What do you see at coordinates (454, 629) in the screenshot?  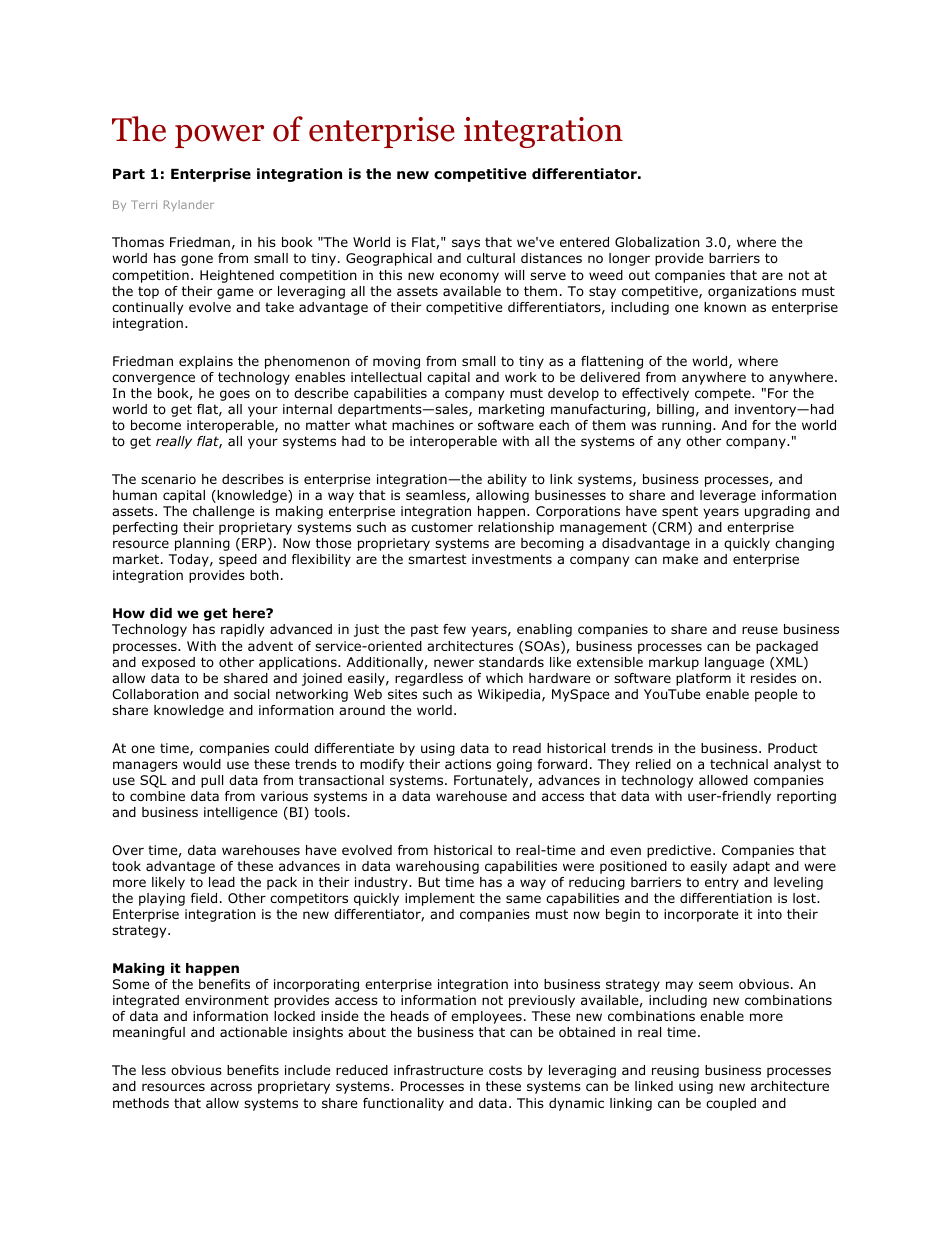 I see `few` at bounding box center [454, 629].
